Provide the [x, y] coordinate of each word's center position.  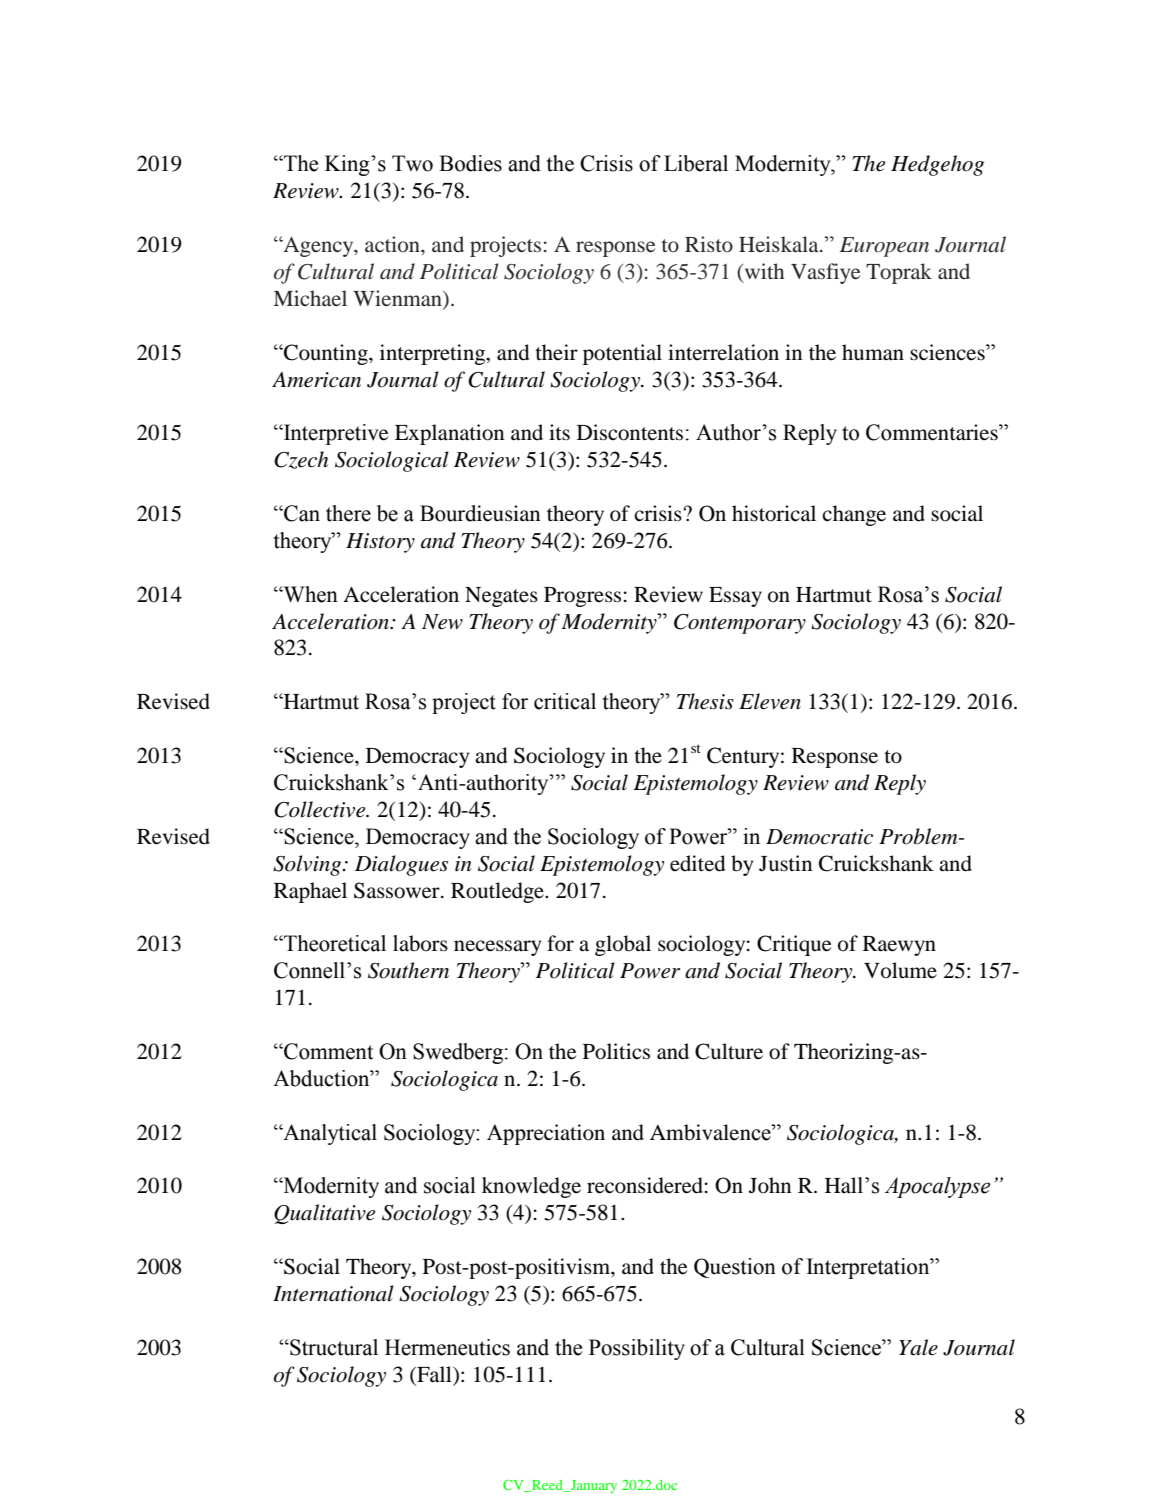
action [393, 244]
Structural [333, 1347]
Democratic [819, 837]
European [884, 247]
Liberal [696, 163]
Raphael [310, 892]
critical [565, 701]
